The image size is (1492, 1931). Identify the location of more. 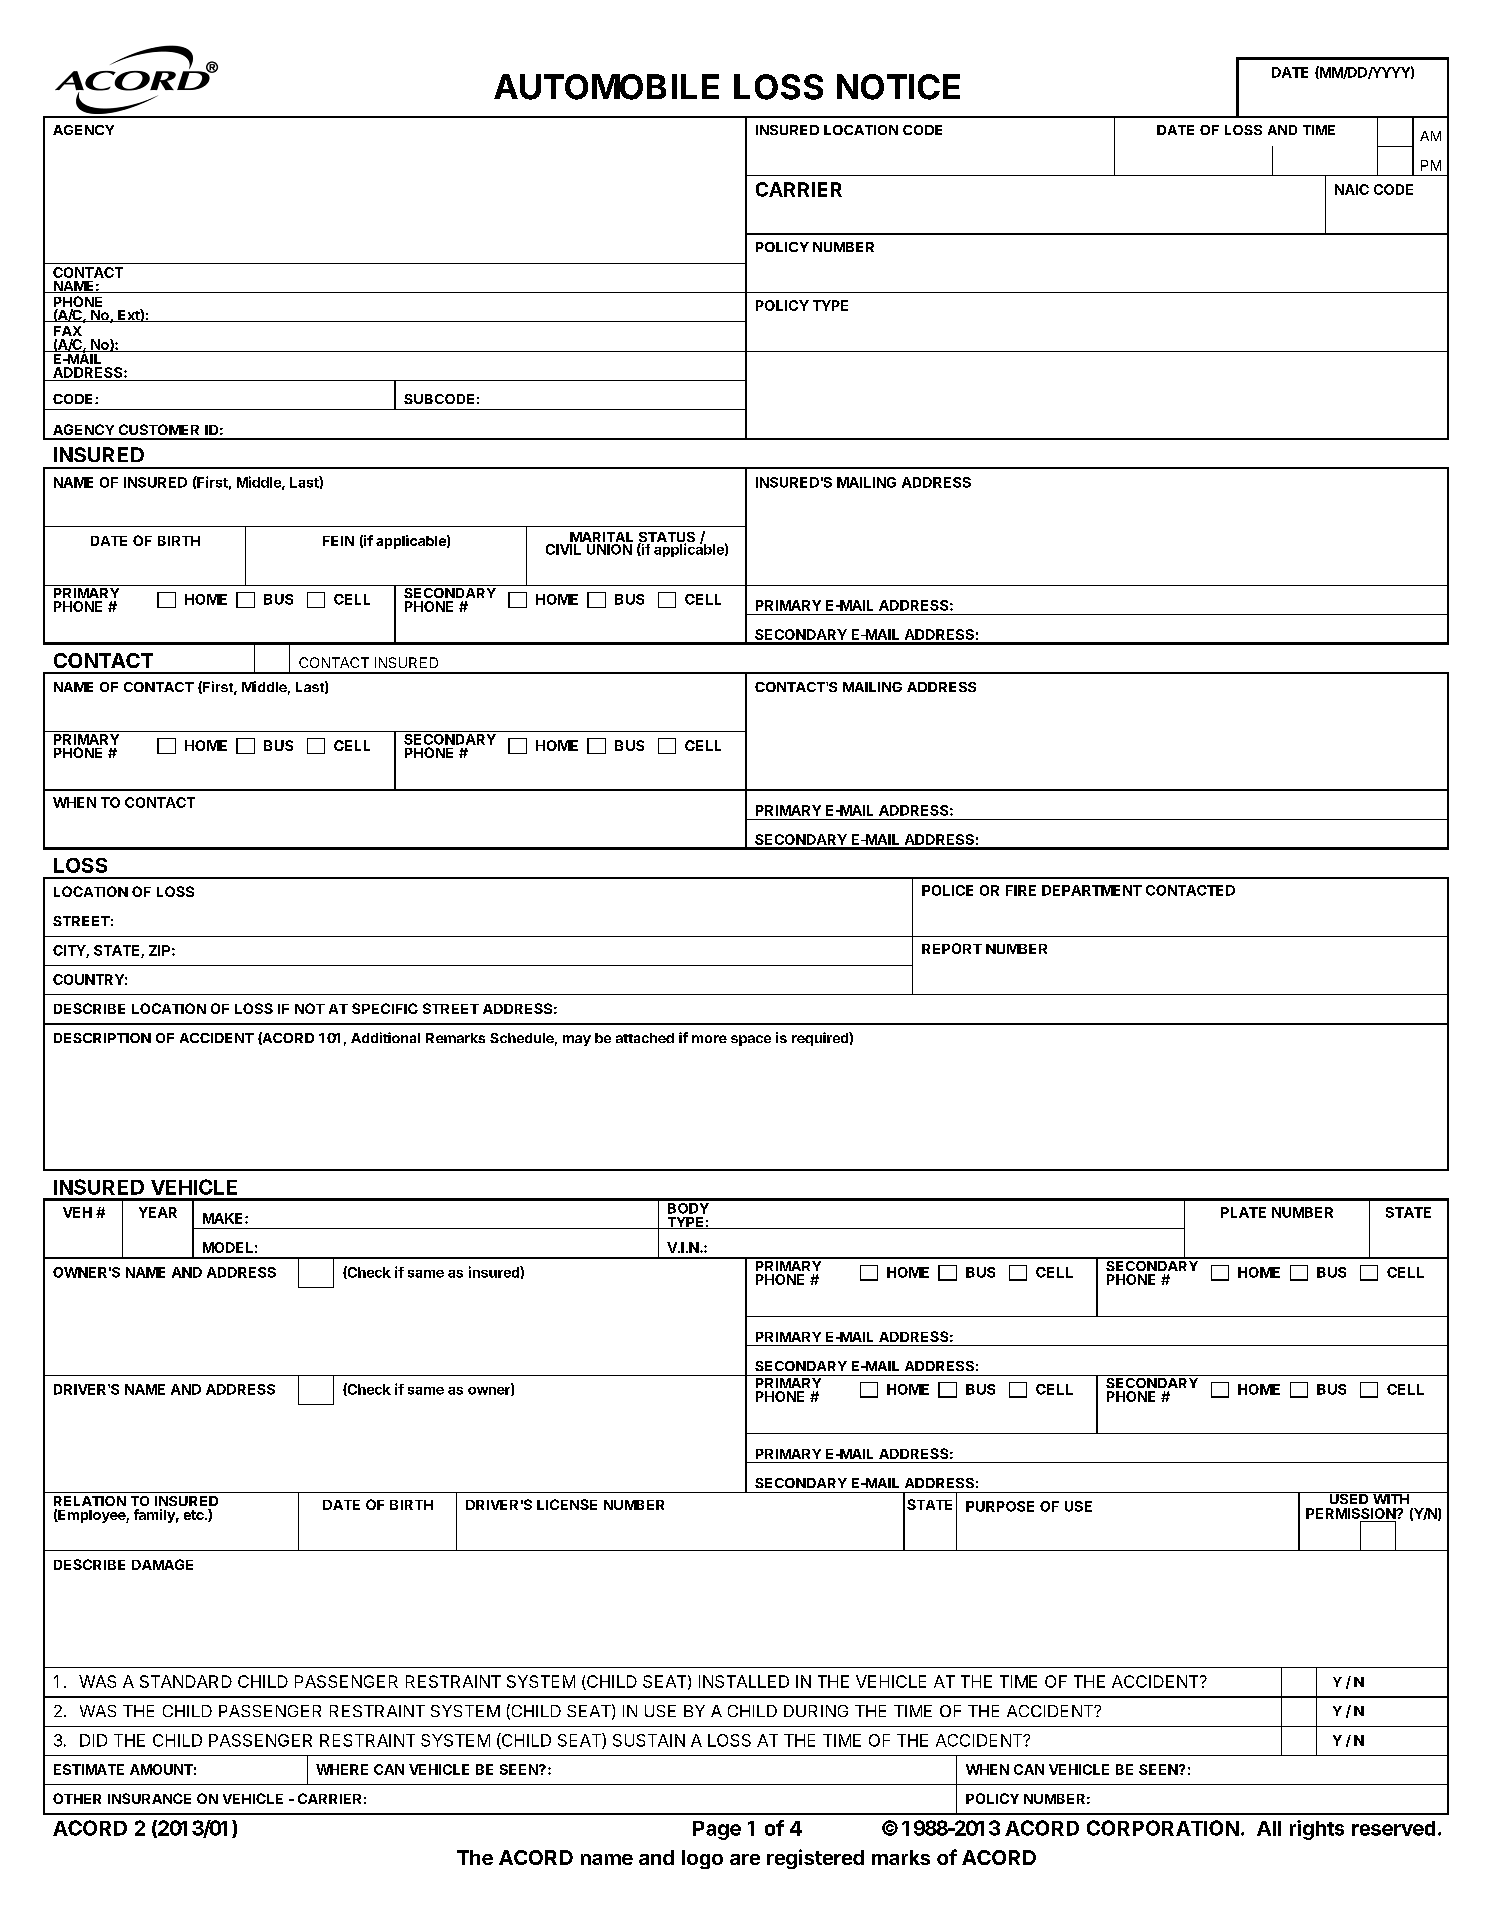
(709, 1039).
